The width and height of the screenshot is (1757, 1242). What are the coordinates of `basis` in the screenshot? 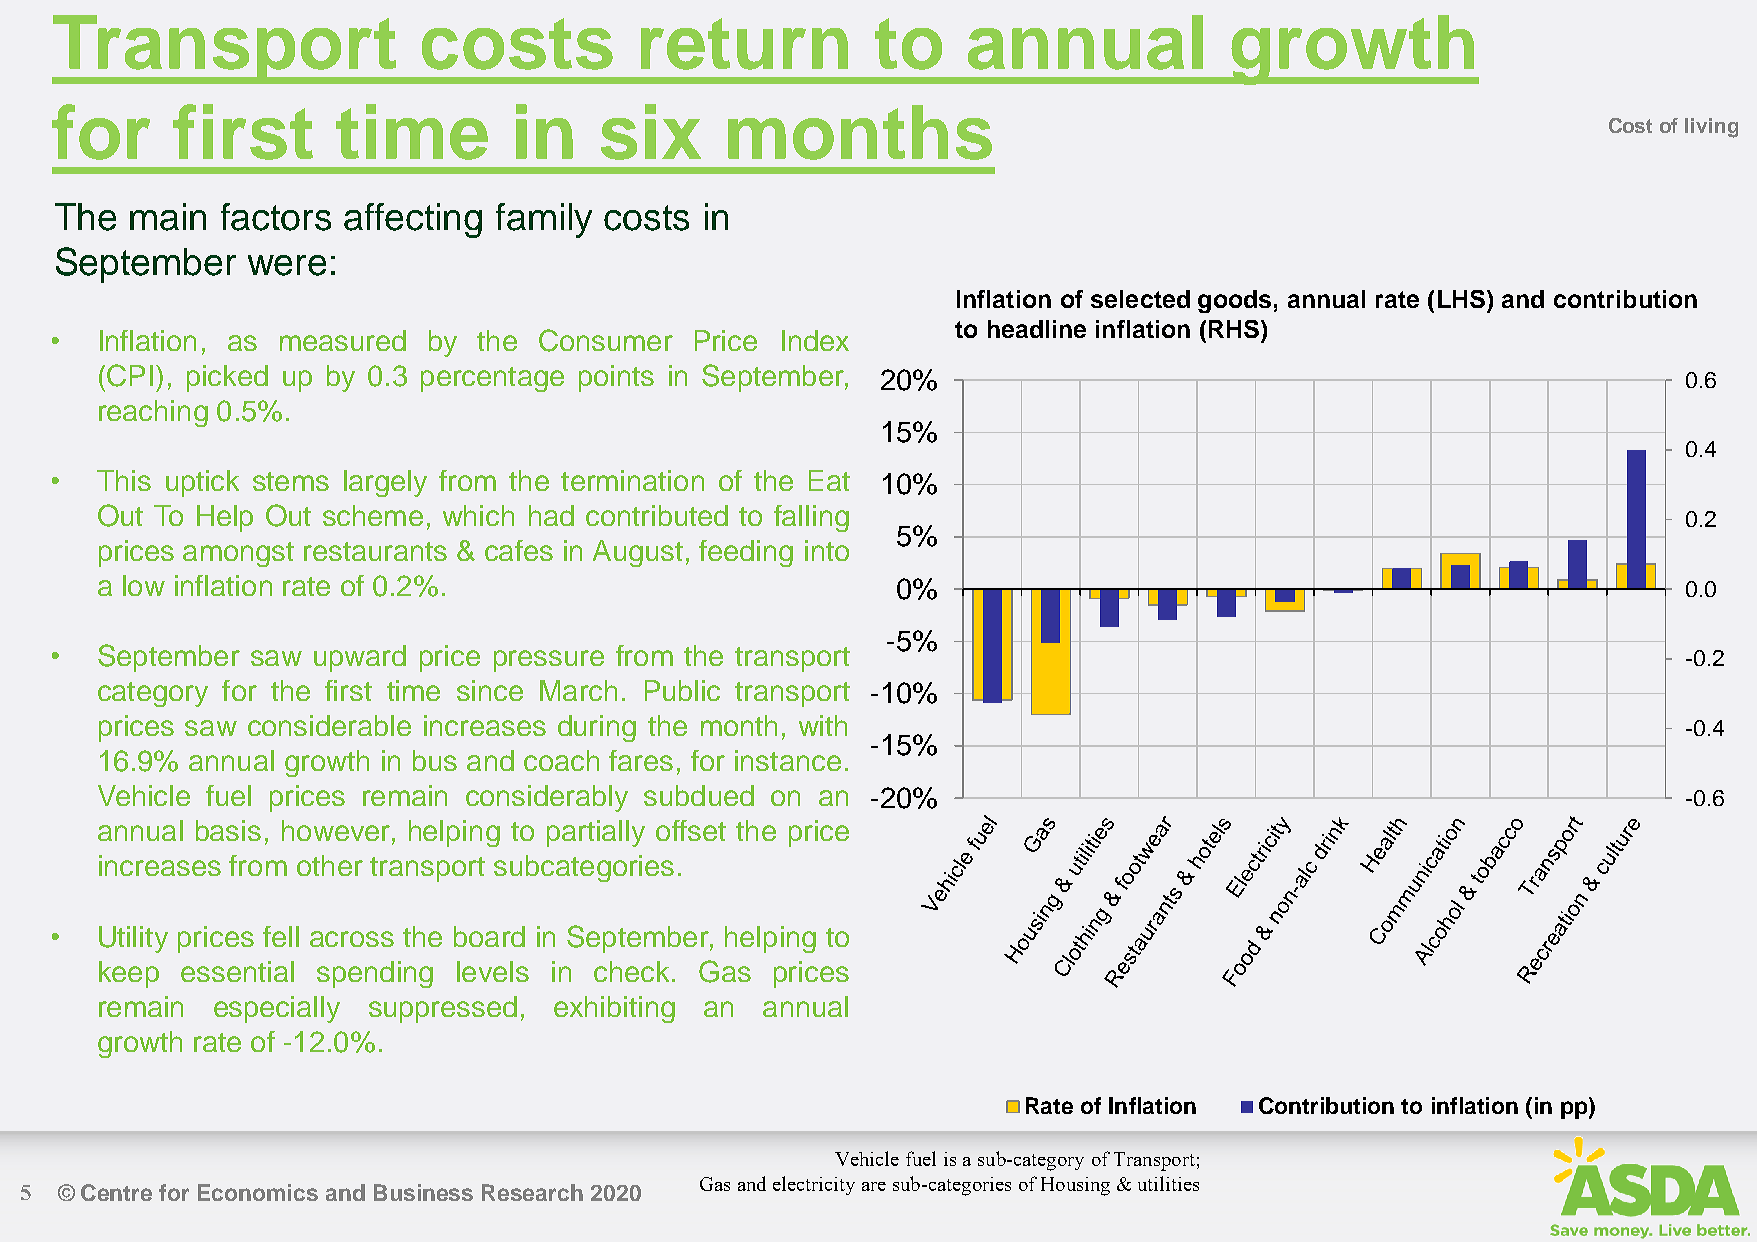 It's located at (228, 830).
